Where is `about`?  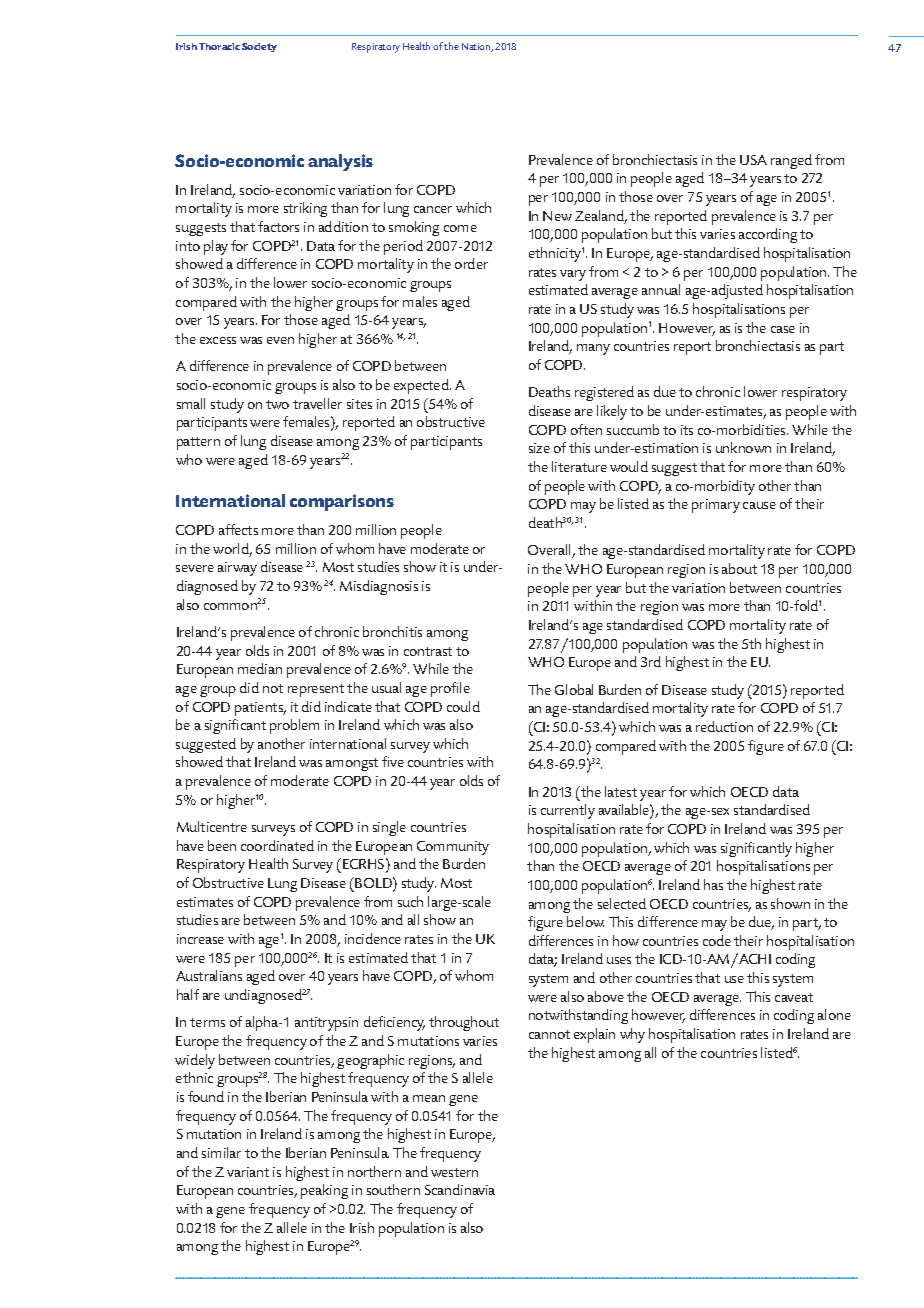 about is located at coordinates (739, 568).
